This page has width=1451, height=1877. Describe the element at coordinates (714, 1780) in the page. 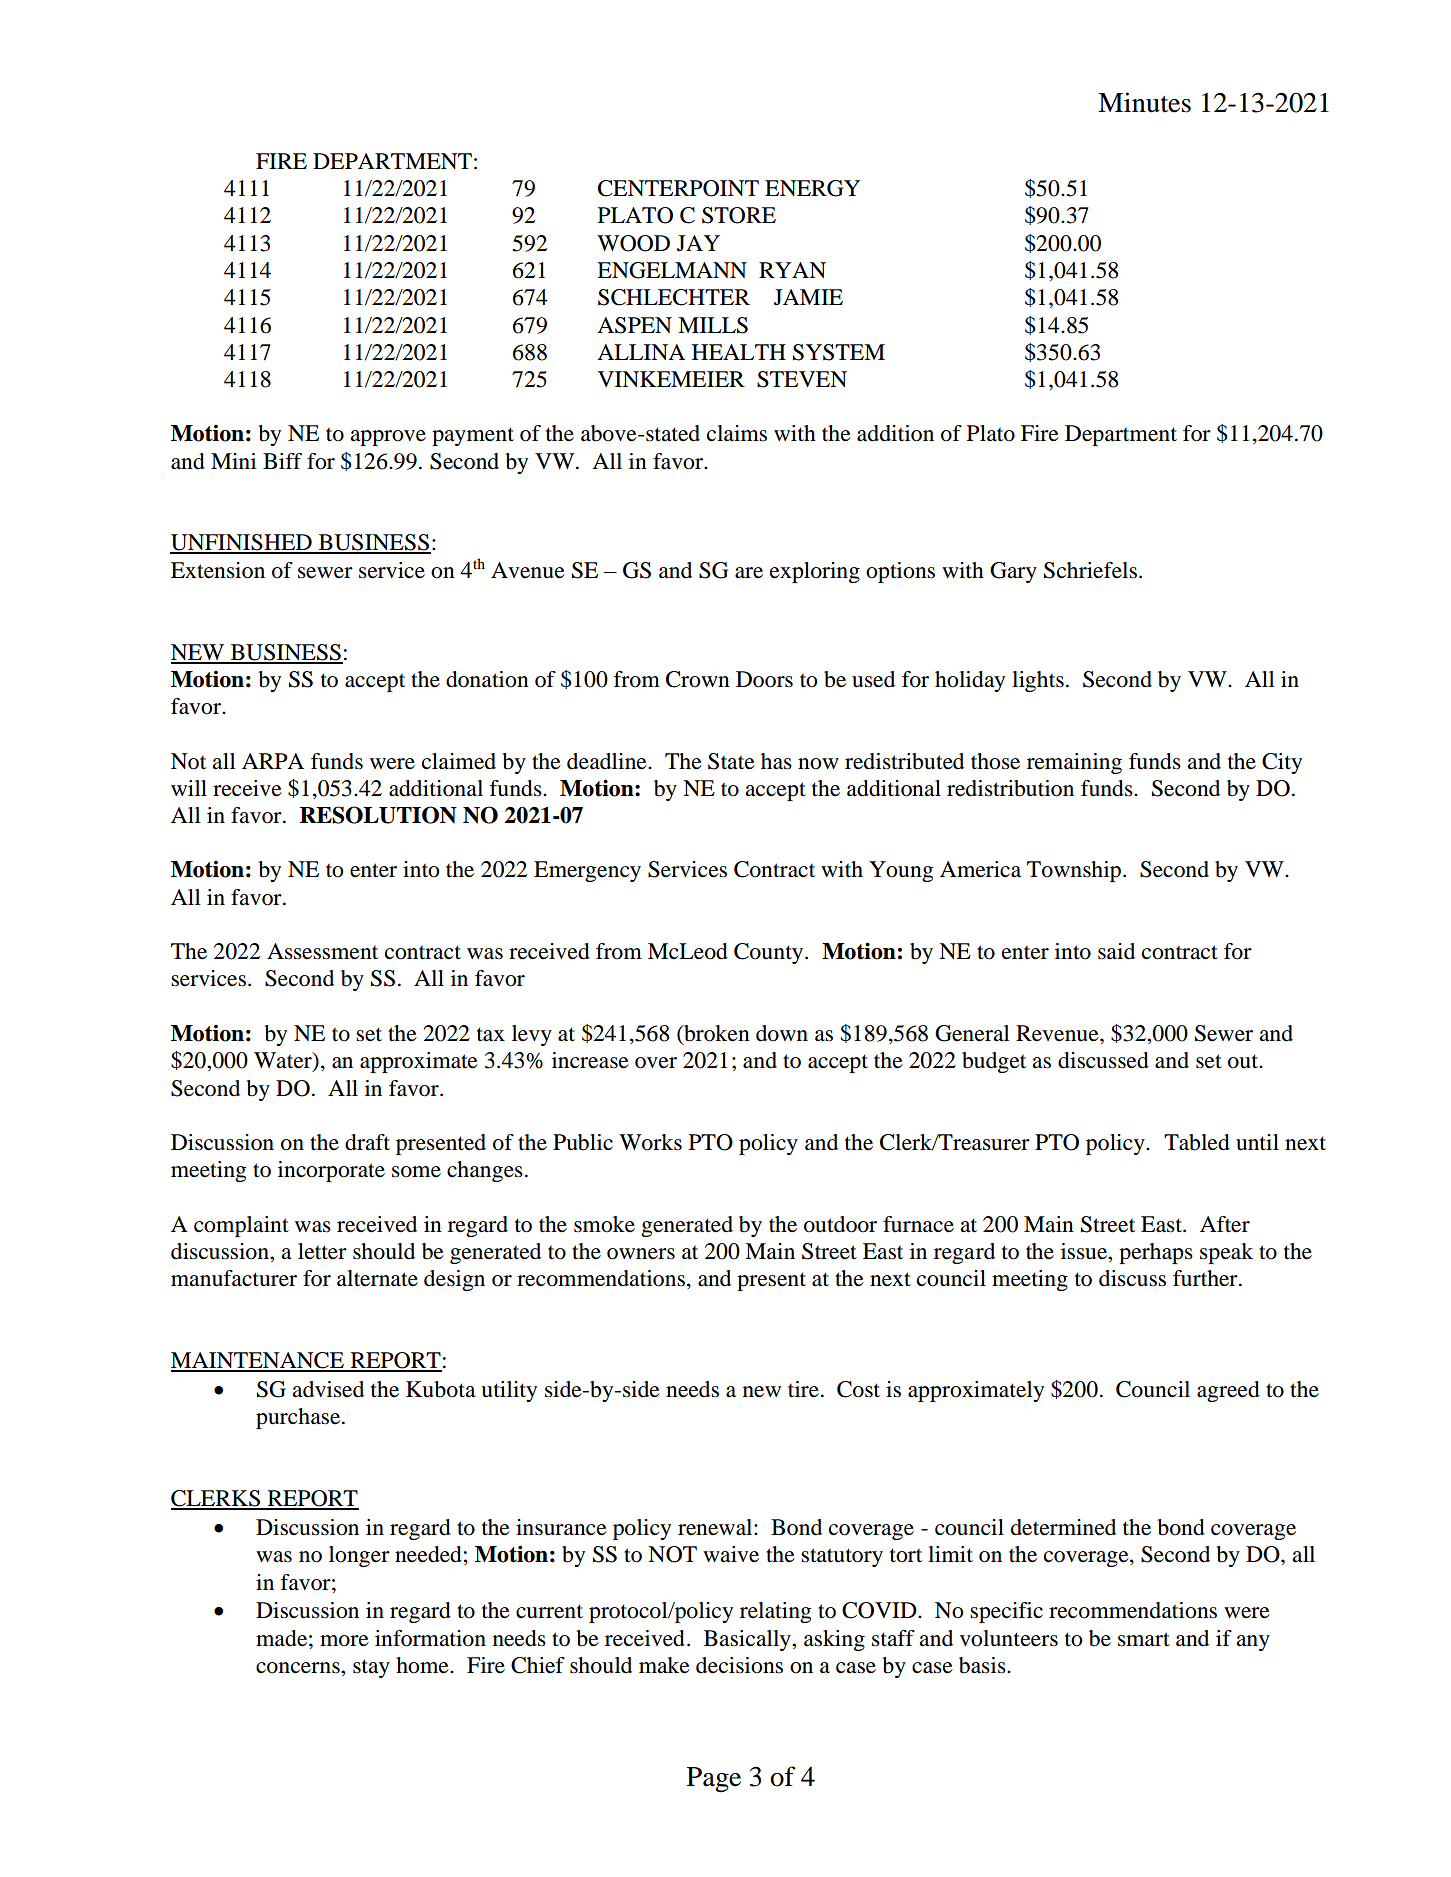

I see `Page` at that location.
